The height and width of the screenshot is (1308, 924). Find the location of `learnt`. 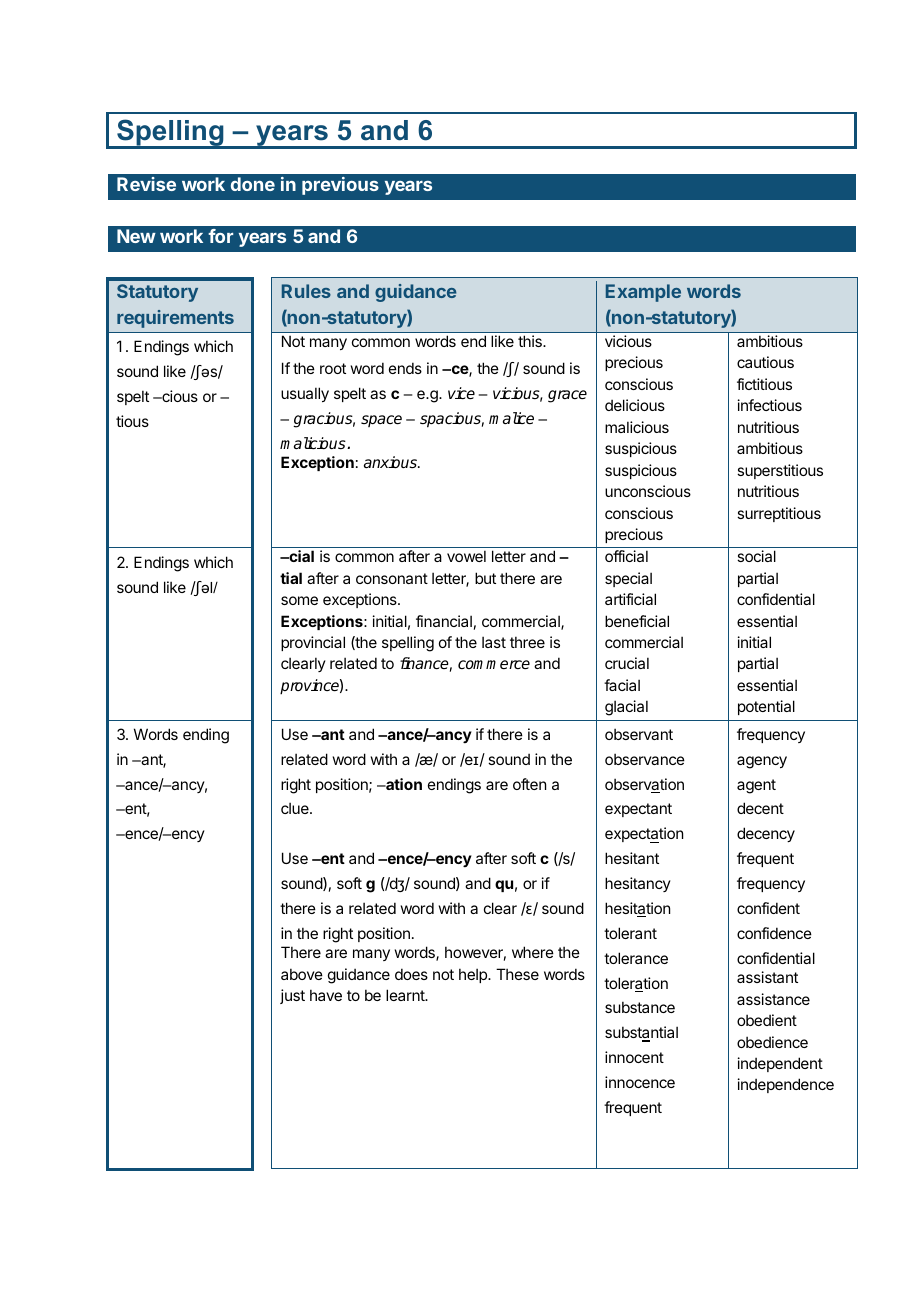

learnt is located at coordinates (406, 995).
